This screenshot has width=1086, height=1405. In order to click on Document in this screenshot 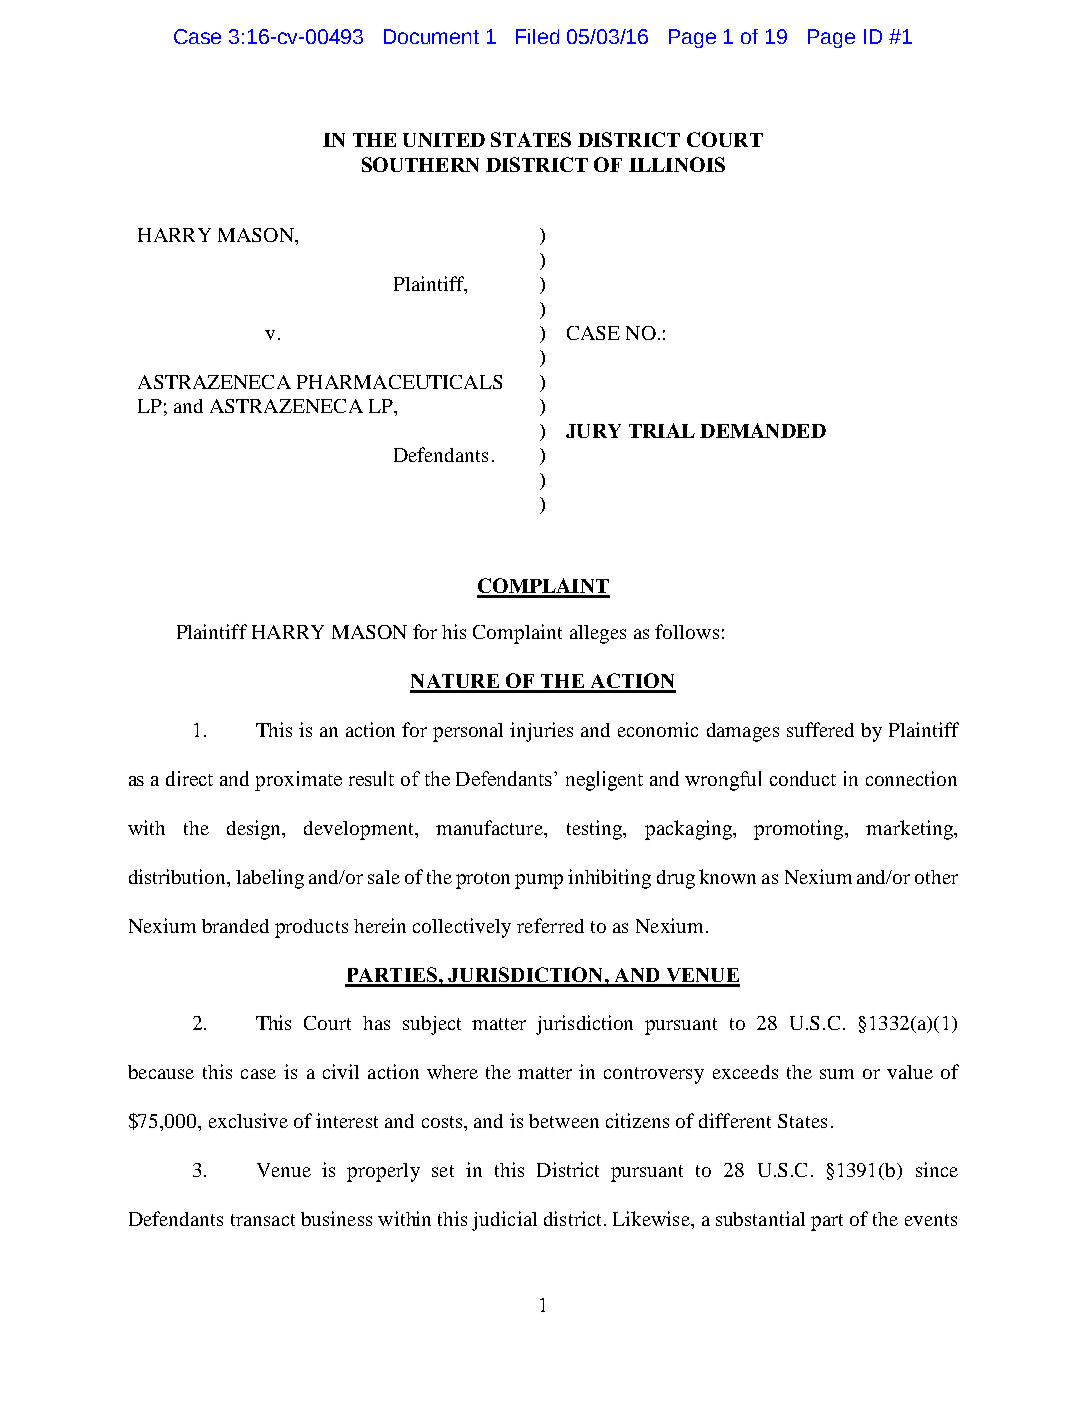, I will do `click(431, 36)`.
